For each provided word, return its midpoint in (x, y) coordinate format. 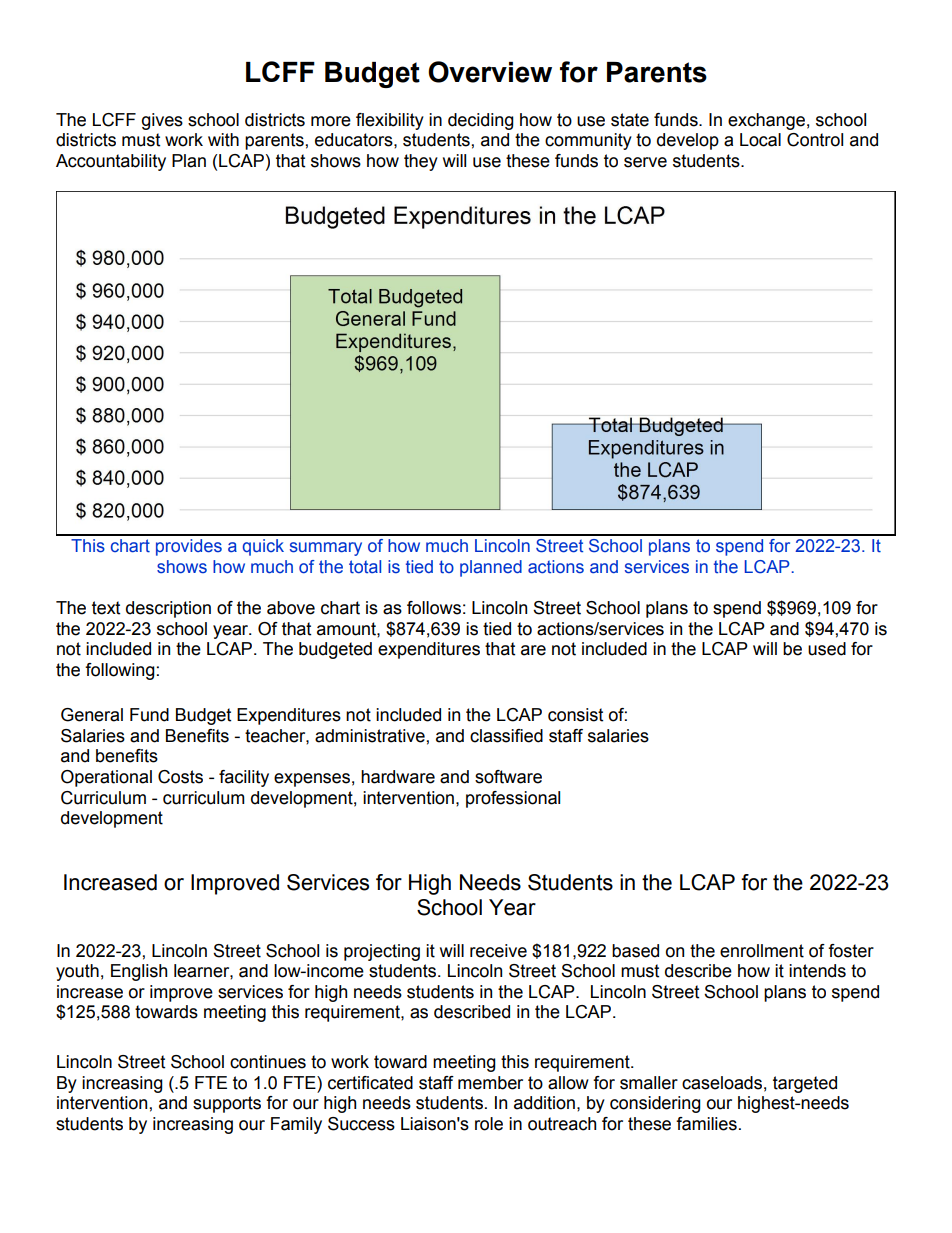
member (490, 1083)
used (827, 649)
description (168, 609)
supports (227, 1104)
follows (434, 608)
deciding (481, 121)
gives (162, 121)
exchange (766, 121)
